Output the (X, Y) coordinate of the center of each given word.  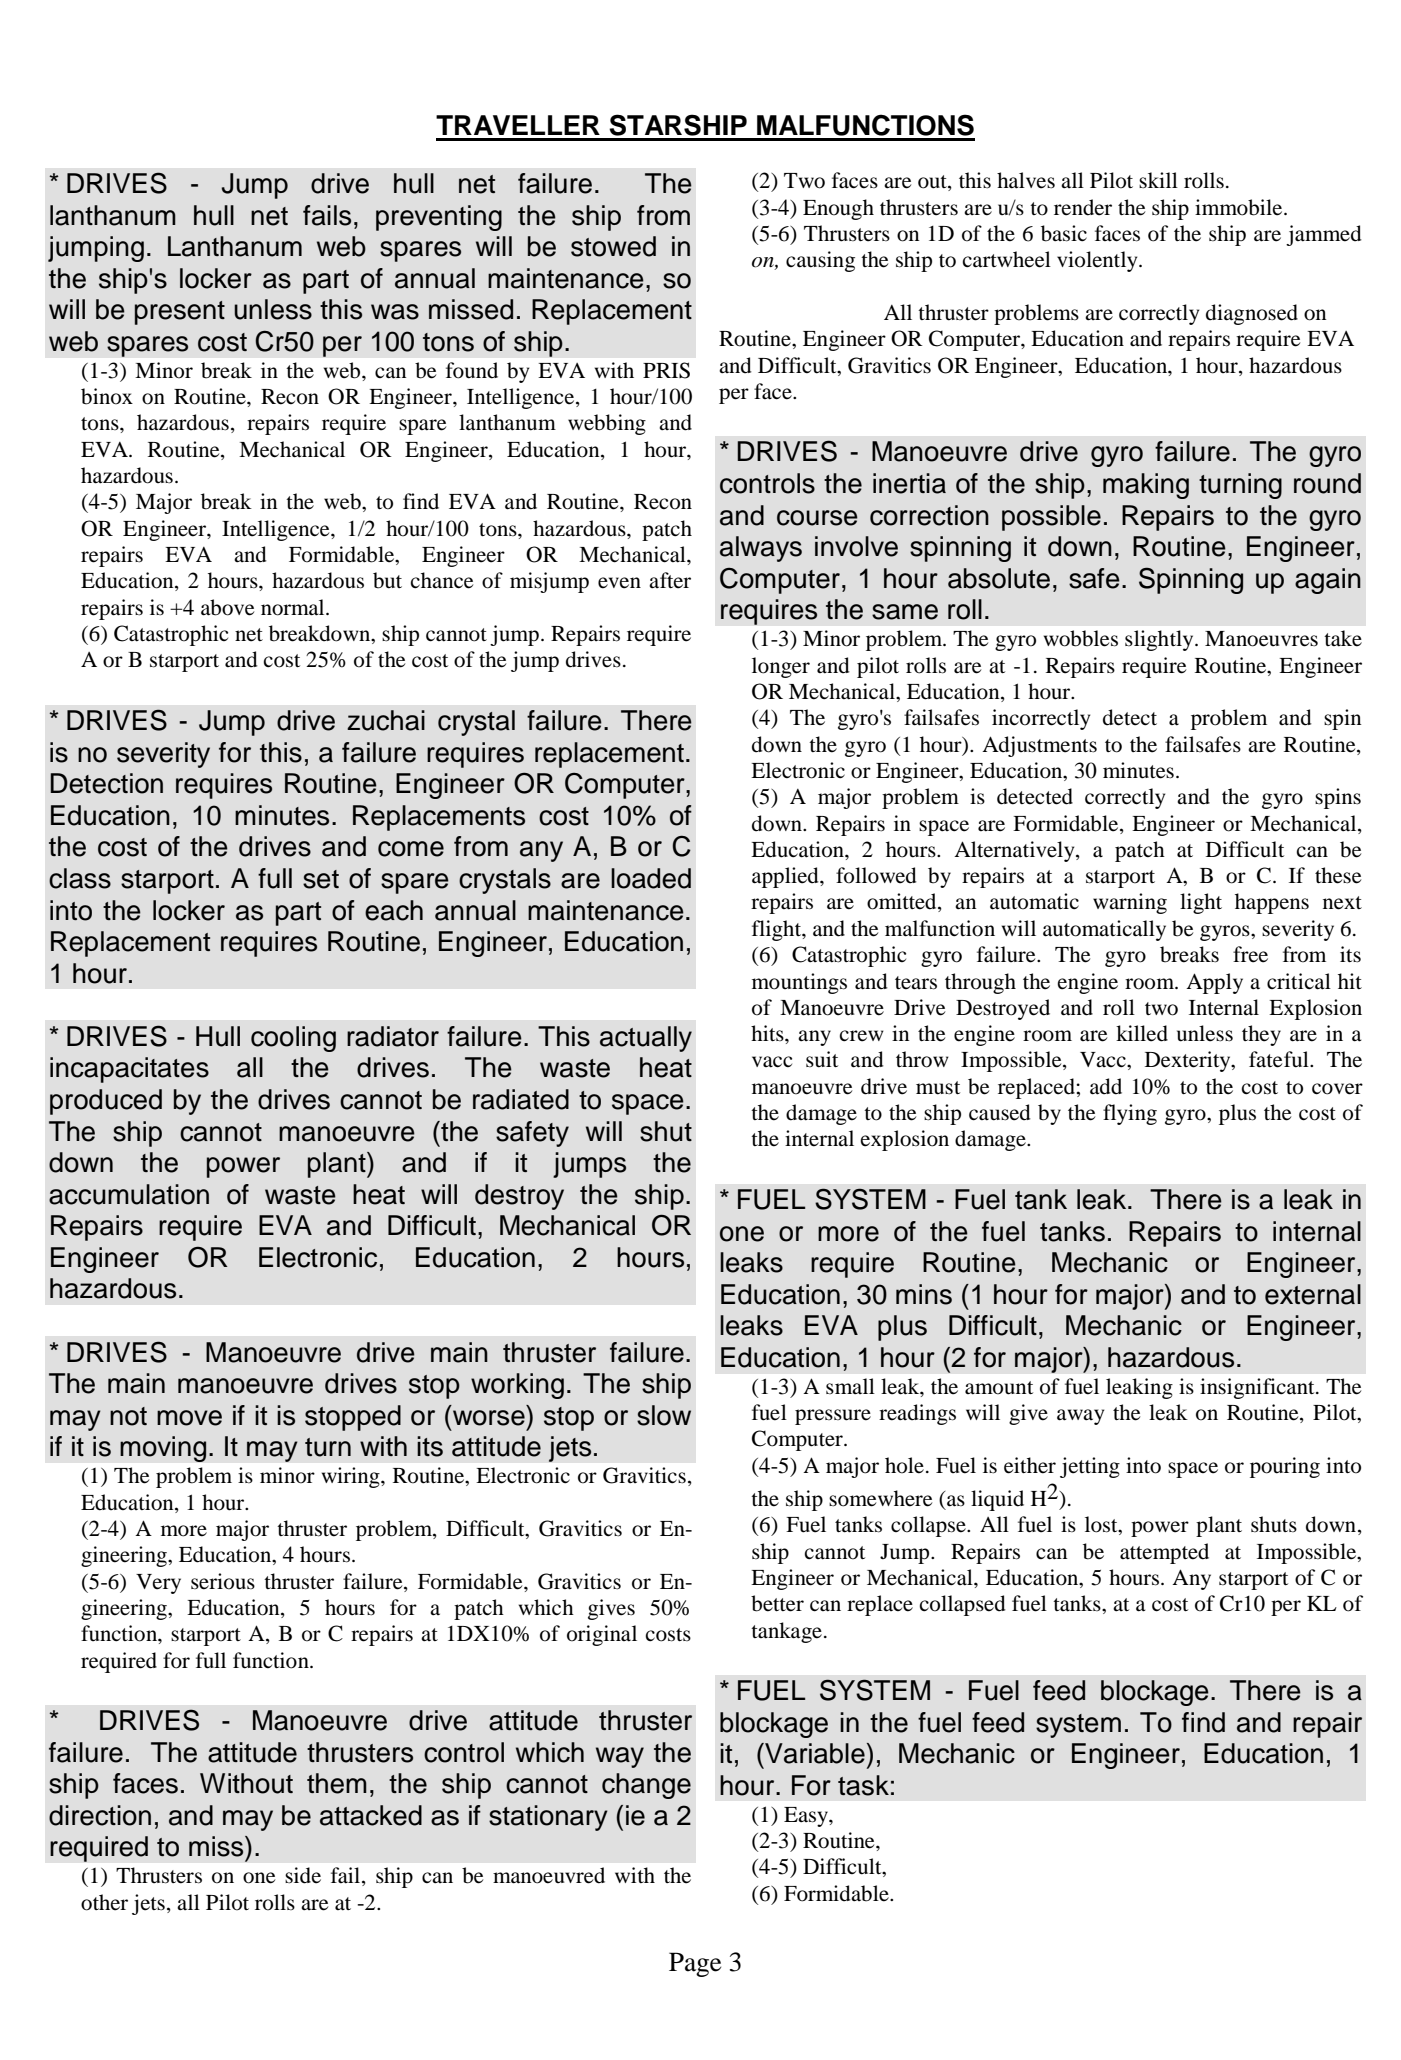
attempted (1164, 1553)
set (321, 879)
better (777, 1603)
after (670, 580)
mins (924, 1294)
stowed (613, 246)
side (303, 1875)
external (1313, 1294)
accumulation (129, 1194)
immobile (1240, 207)
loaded (651, 878)
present (180, 313)
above (227, 607)
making (1146, 486)
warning (1130, 903)
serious (223, 1581)
